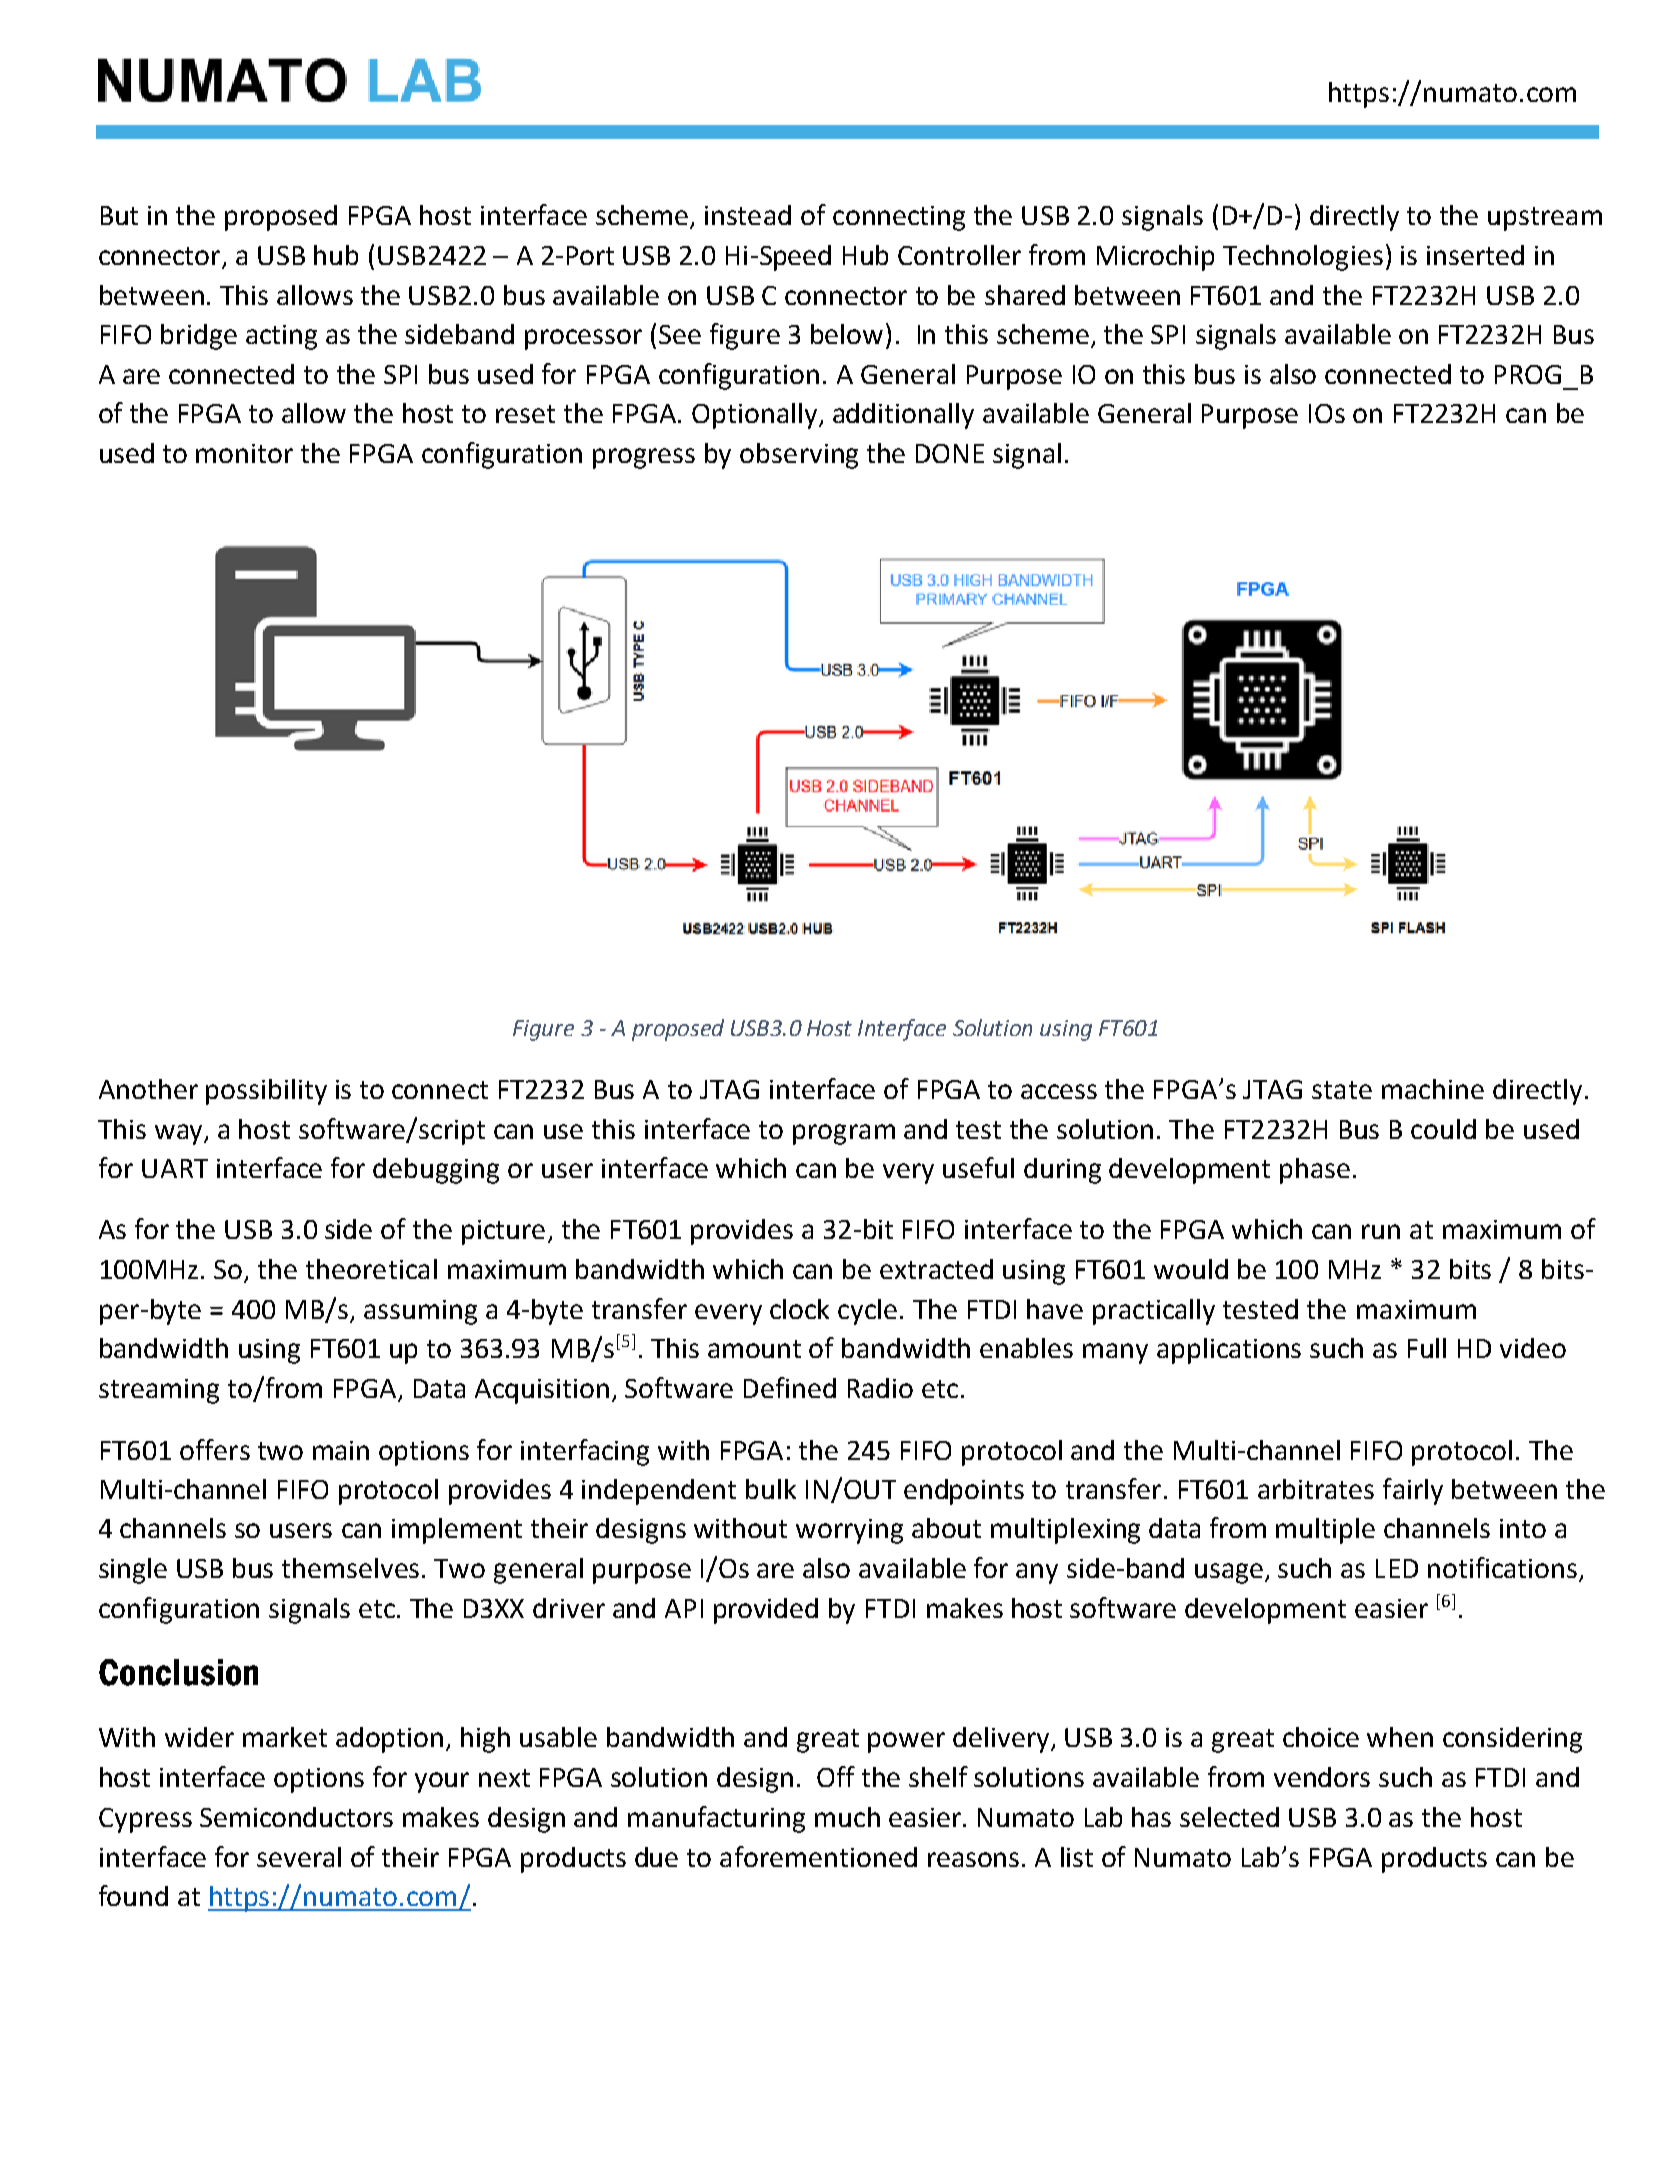 Image resolution: width=1671 pixels, height=2163 pixels. I want to click on aforementioned, so click(818, 1856).
